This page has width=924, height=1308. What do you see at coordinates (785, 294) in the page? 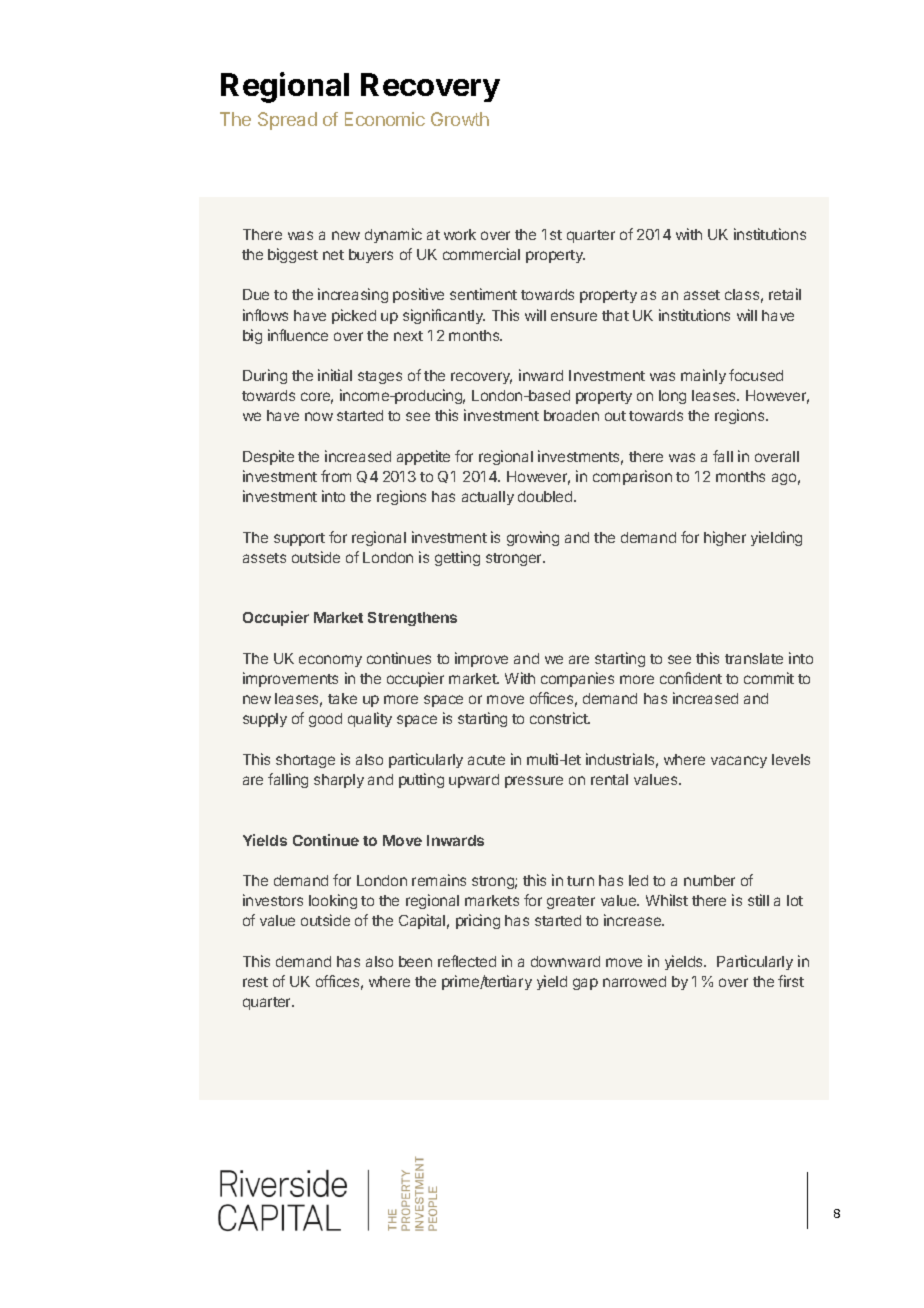
I see `retail` at bounding box center [785, 294].
